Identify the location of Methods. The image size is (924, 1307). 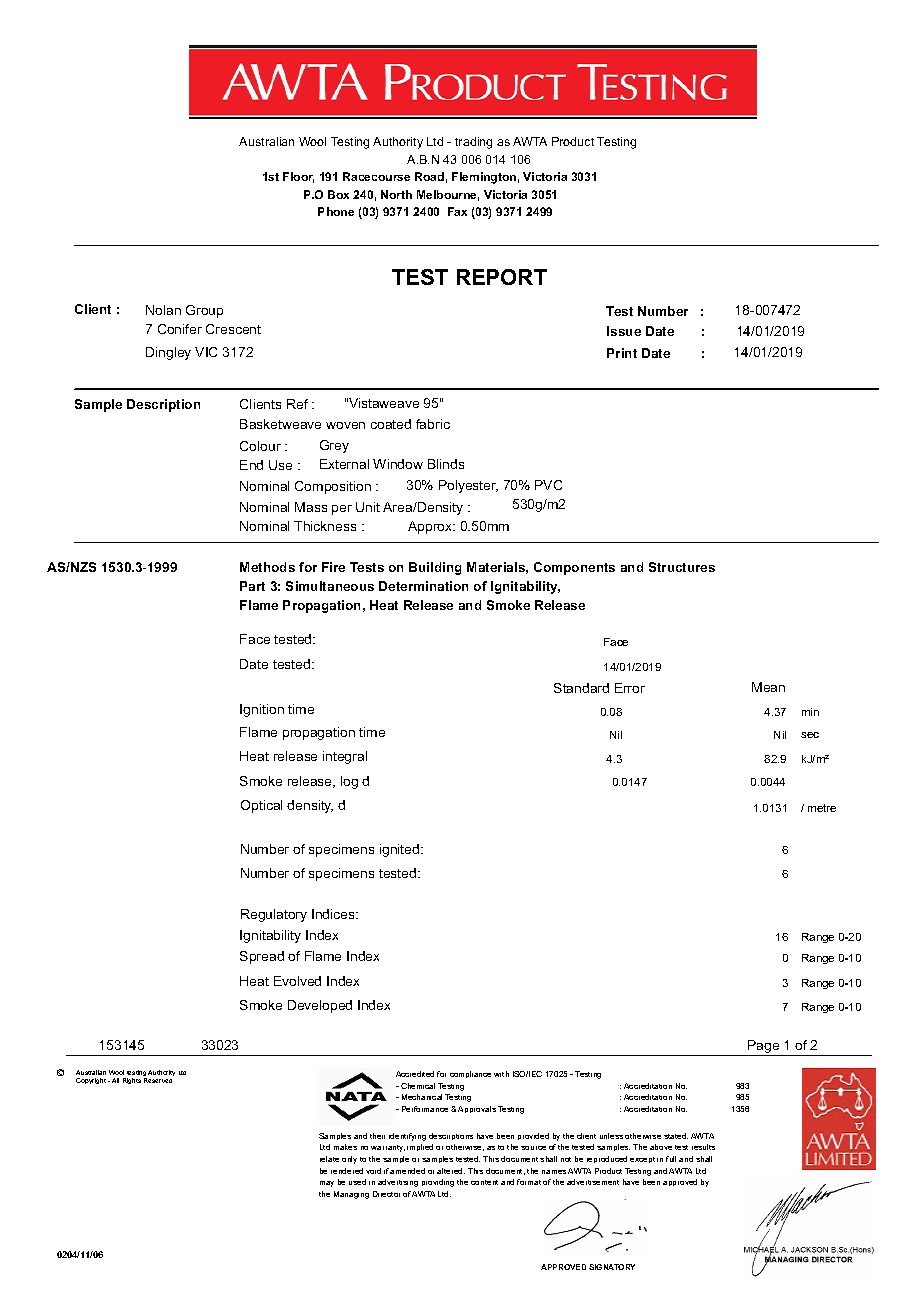
(267, 567).
